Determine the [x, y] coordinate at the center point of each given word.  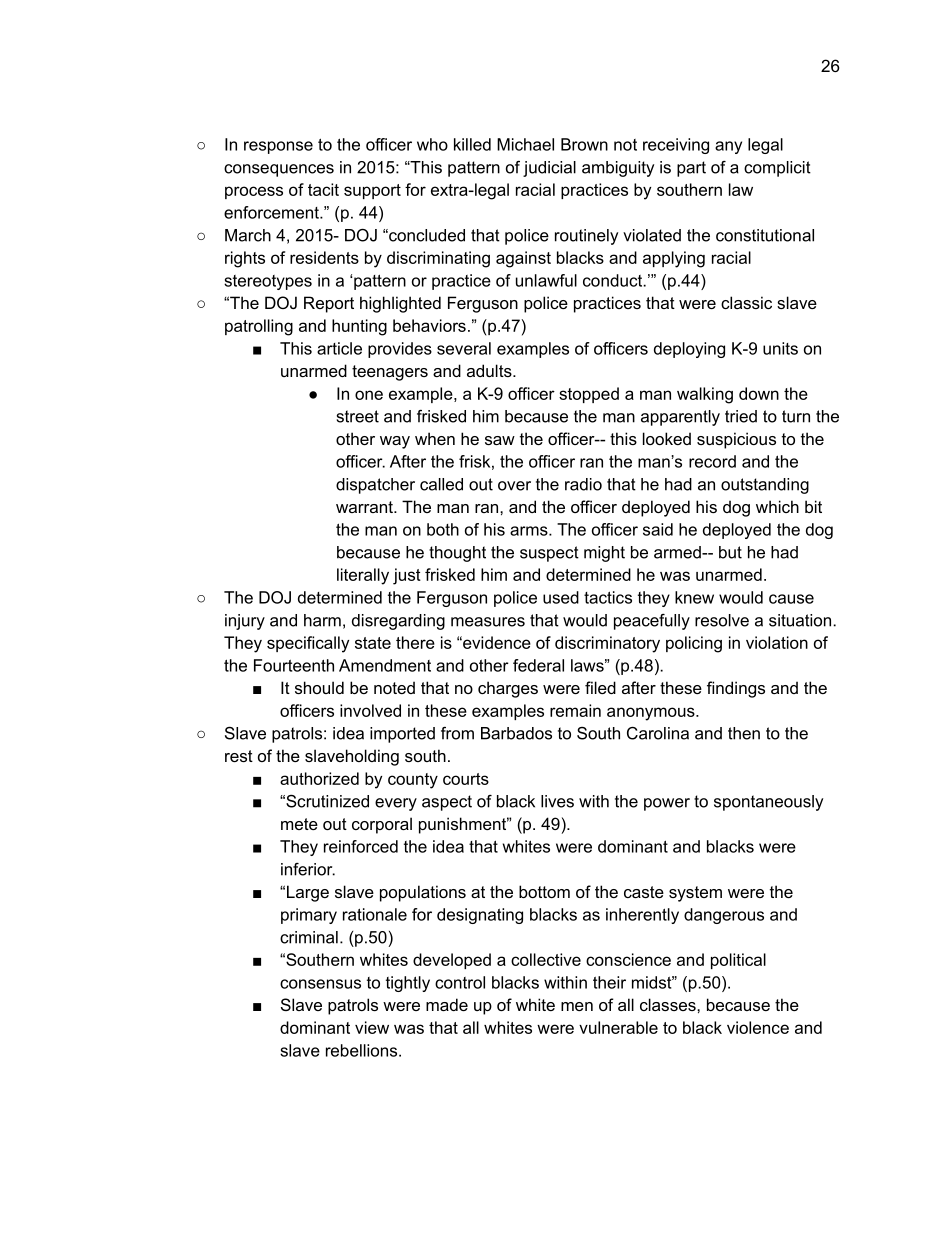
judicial [549, 169]
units [780, 348]
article [339, 348]
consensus [320, 984]
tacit [323, 189]
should [319, 687]
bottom [544, 891]
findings [736, 689]
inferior [308, 869]
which [777, 506]
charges [508, 689]
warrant [365, 507]
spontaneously [768, 803]
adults [490, 370]
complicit [777, 169]
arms [530, 531]
